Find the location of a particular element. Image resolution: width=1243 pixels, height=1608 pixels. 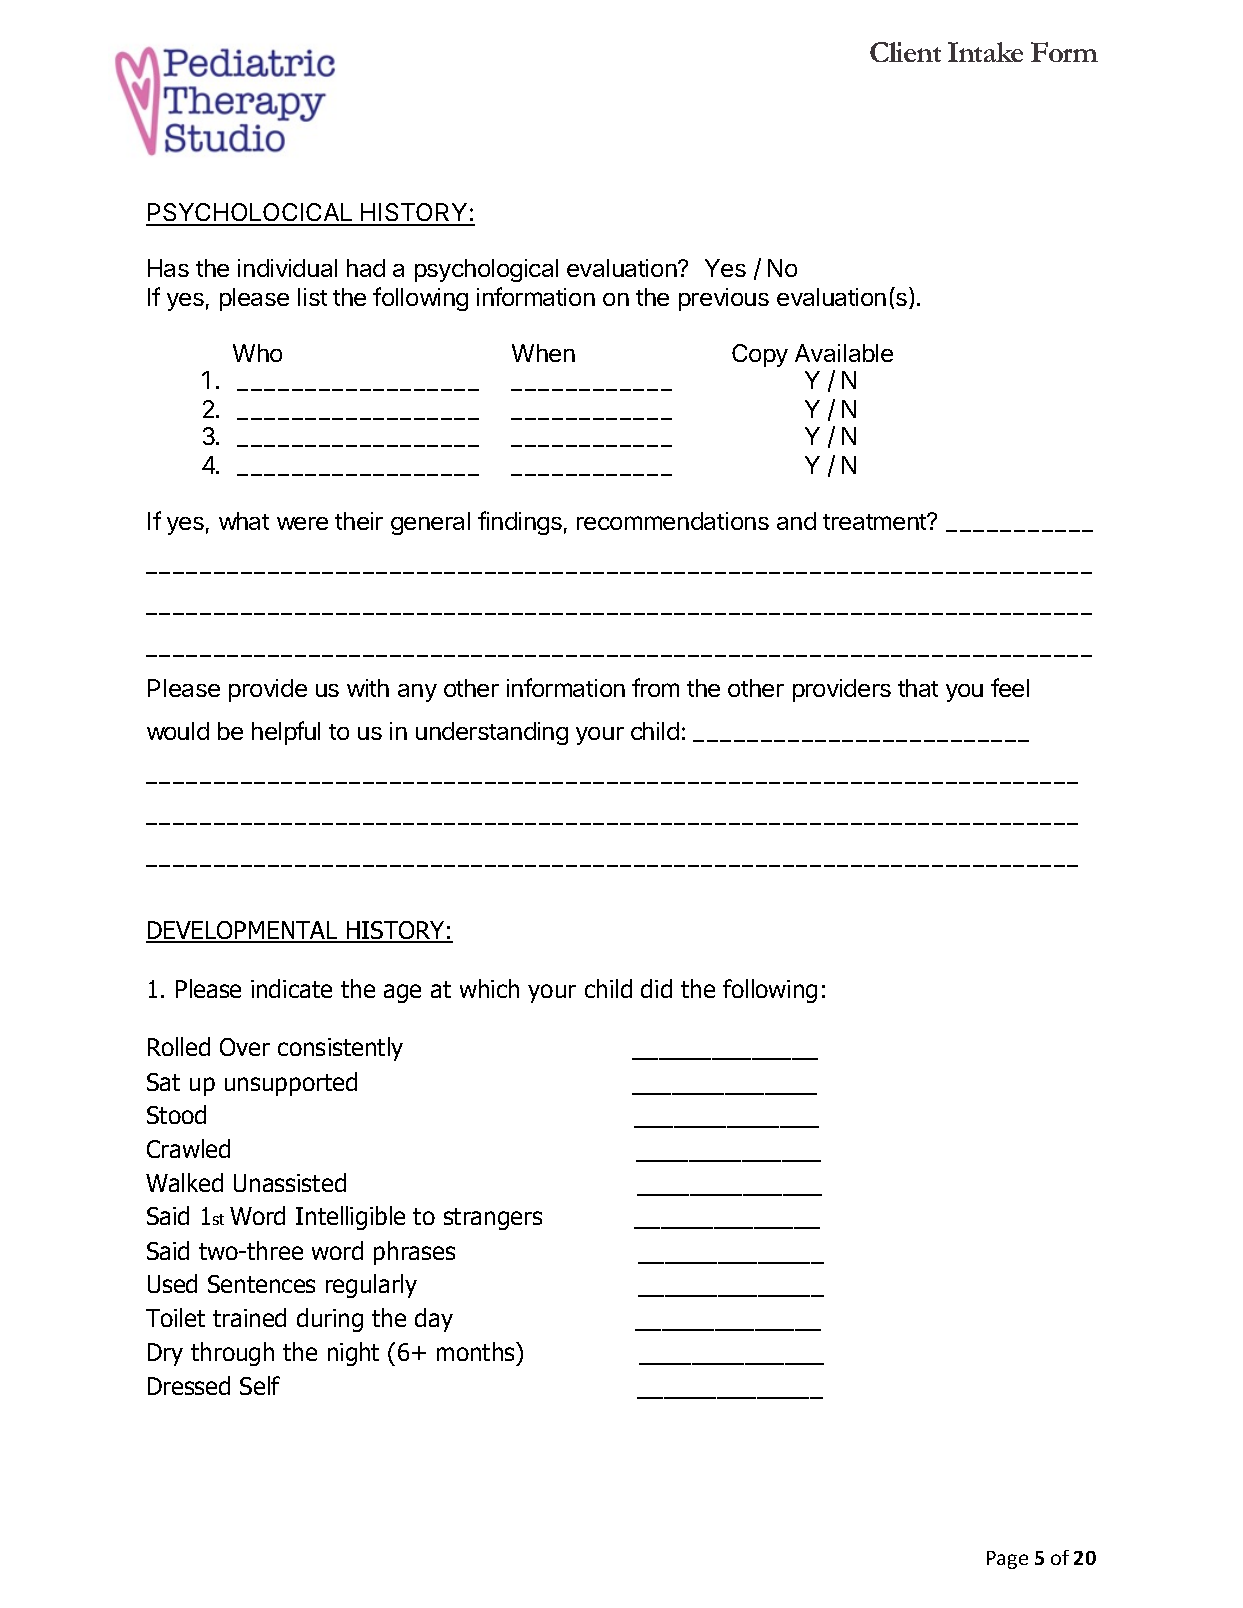

that is located at coordinates (918, 688).
